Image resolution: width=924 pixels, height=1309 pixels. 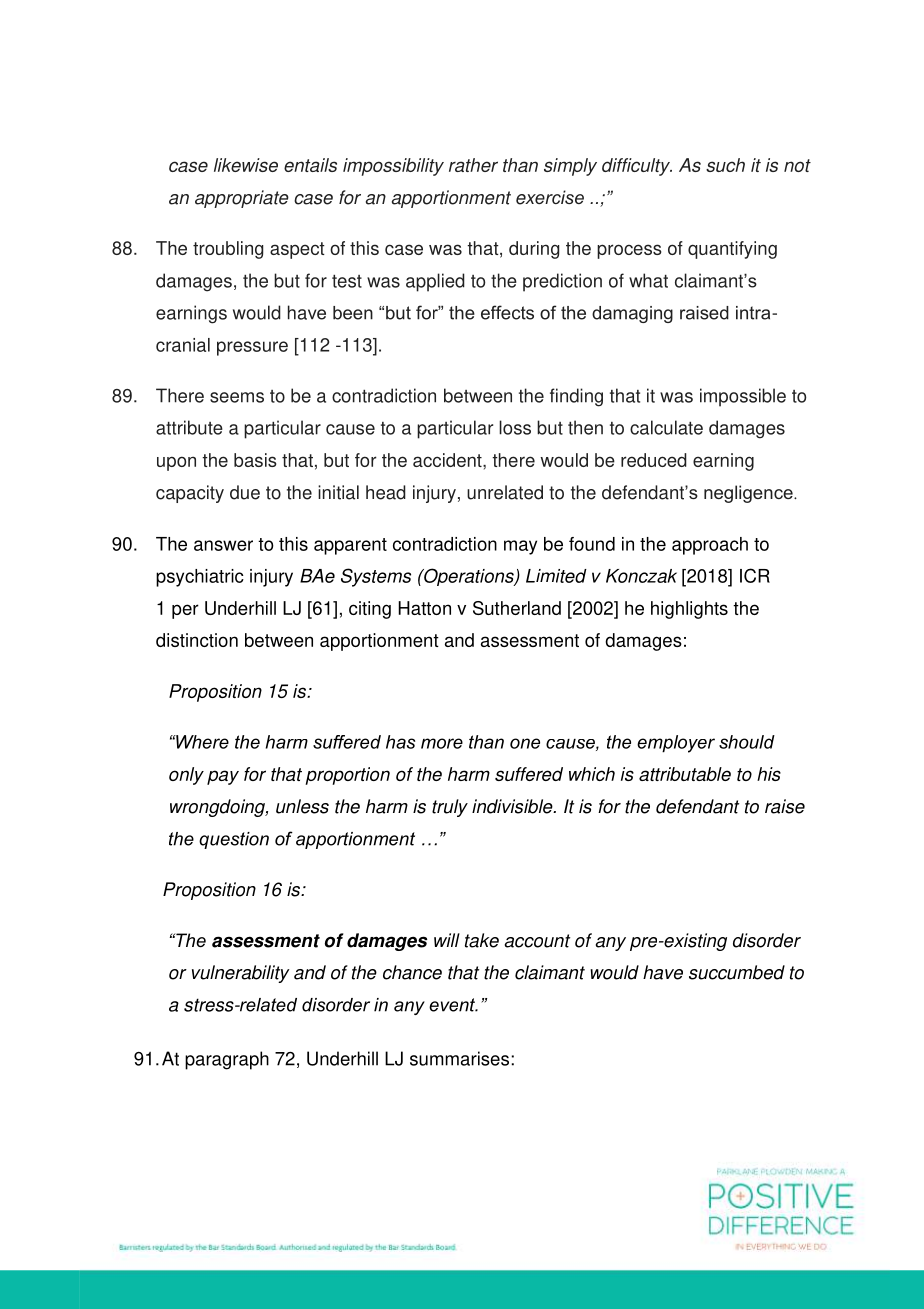 What do you see at coordinates (448, 460) in the screenshot?
I see `accident` at bounding box center [448, 460].
